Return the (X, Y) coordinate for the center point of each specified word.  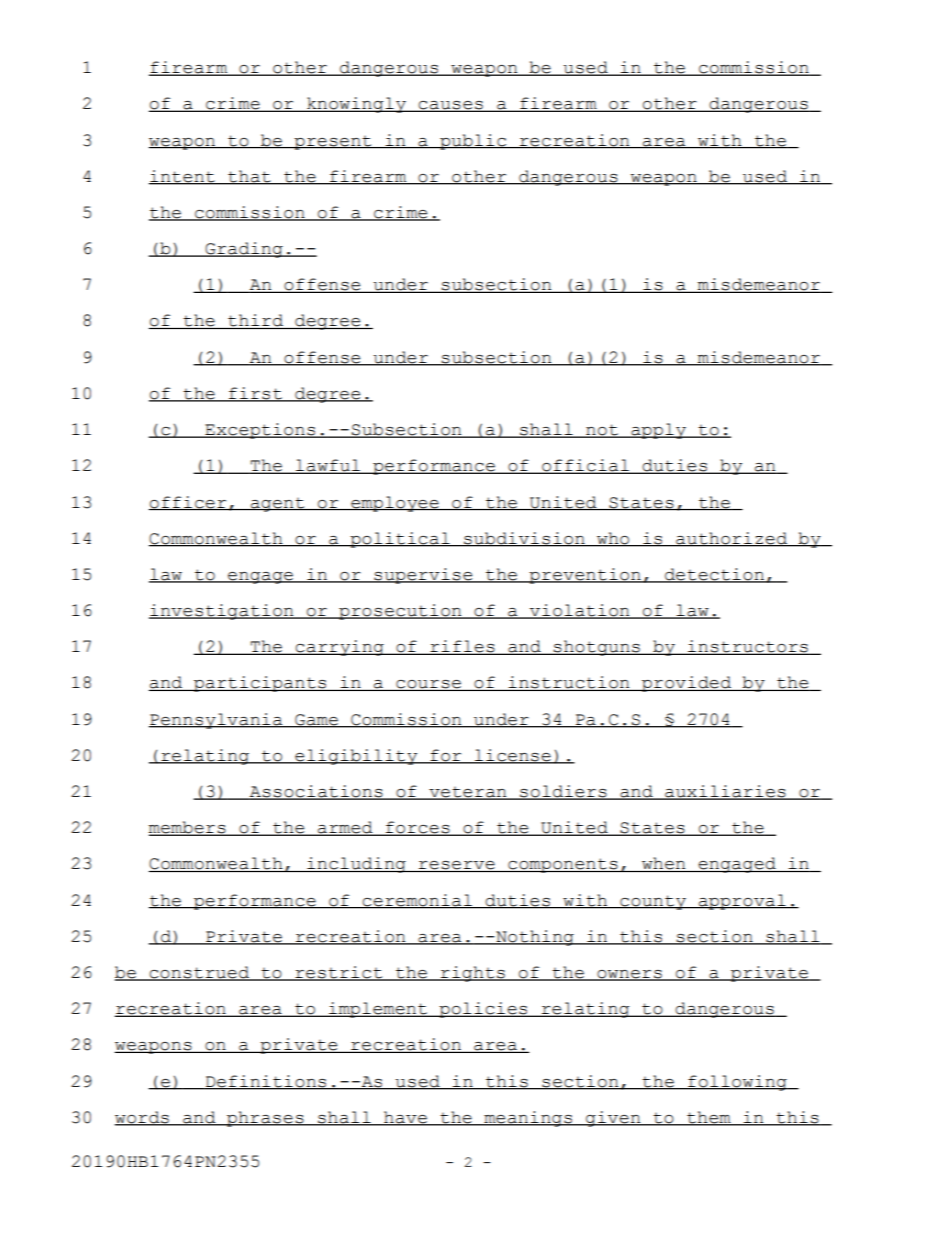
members (188, 828)
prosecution (400, 612)
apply (658, 431)
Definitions (266, 1082)
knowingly (356, 105)
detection (714, 575)
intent (183, 177)
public (473, 142)
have (405, 1118)
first (255, 394)
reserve (457, 866)
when (664, 864)
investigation (222, 612)
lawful (328, 466)
